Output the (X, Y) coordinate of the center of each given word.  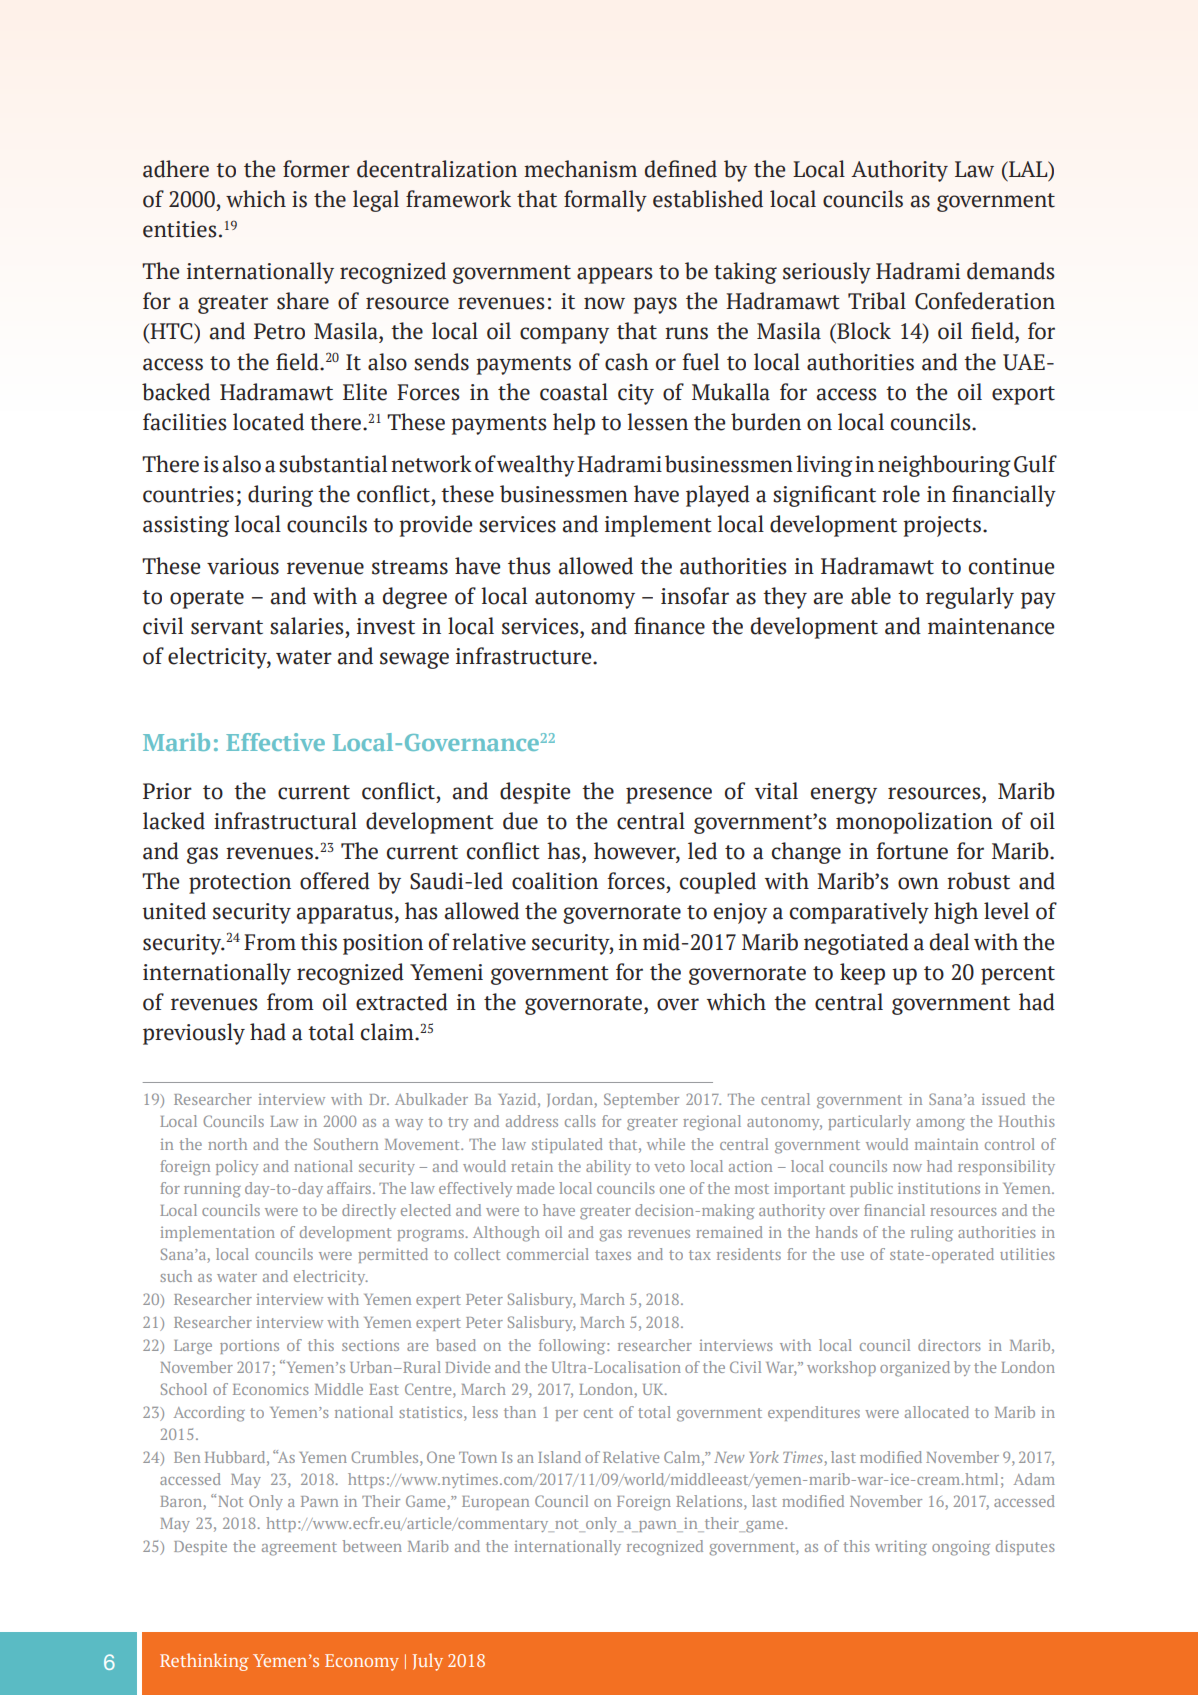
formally (605, 201)
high (956, 913)
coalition (555, 881)
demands (1010, 271)
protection (240, 883)
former (316, 169)
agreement (299, 1549)
